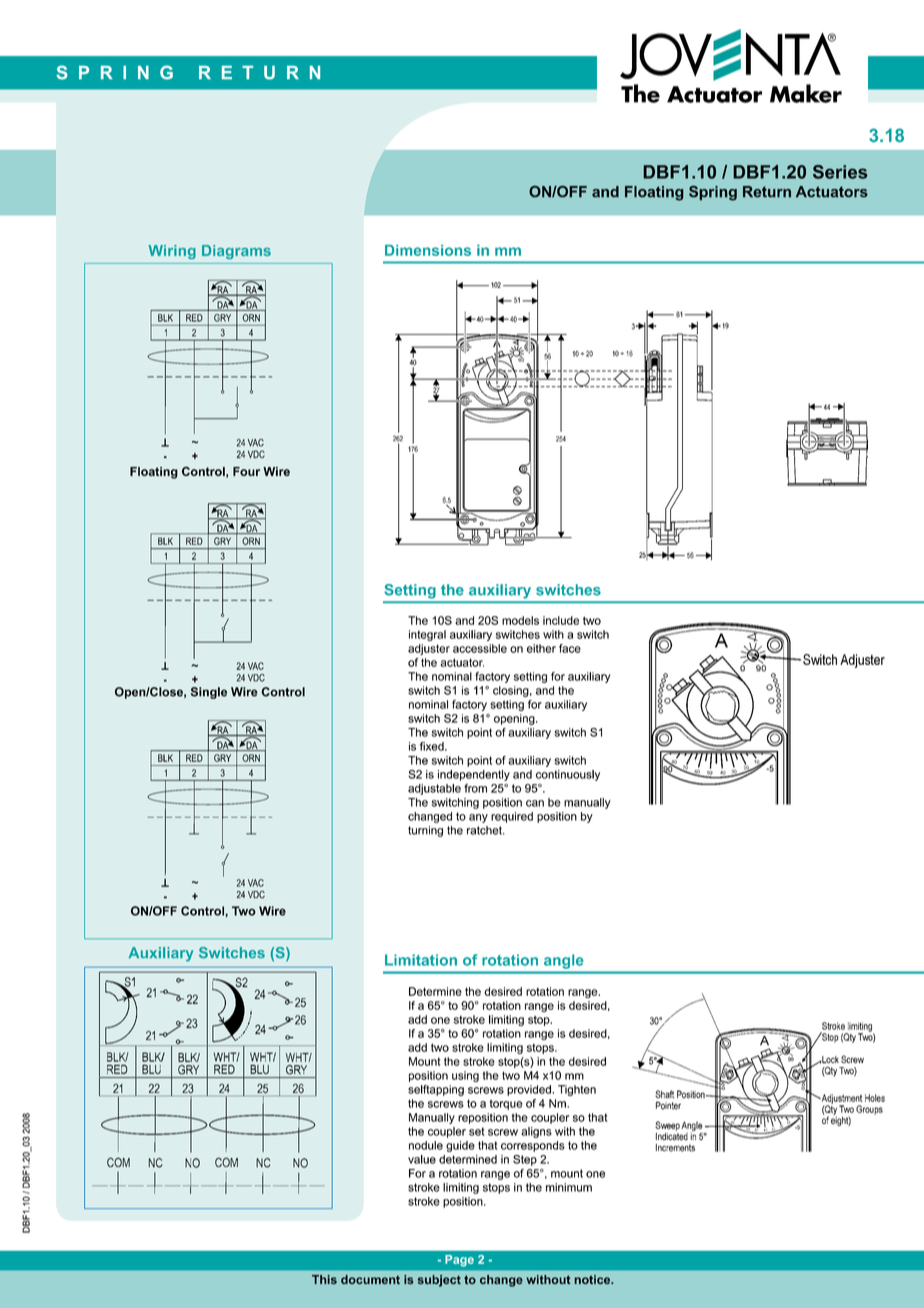 The width and height of the screenshot is (924, 1308). What do you see at coordinates (593, 1279) in the screenshot?
I see `notice` at bounding box center [593, 1279].
